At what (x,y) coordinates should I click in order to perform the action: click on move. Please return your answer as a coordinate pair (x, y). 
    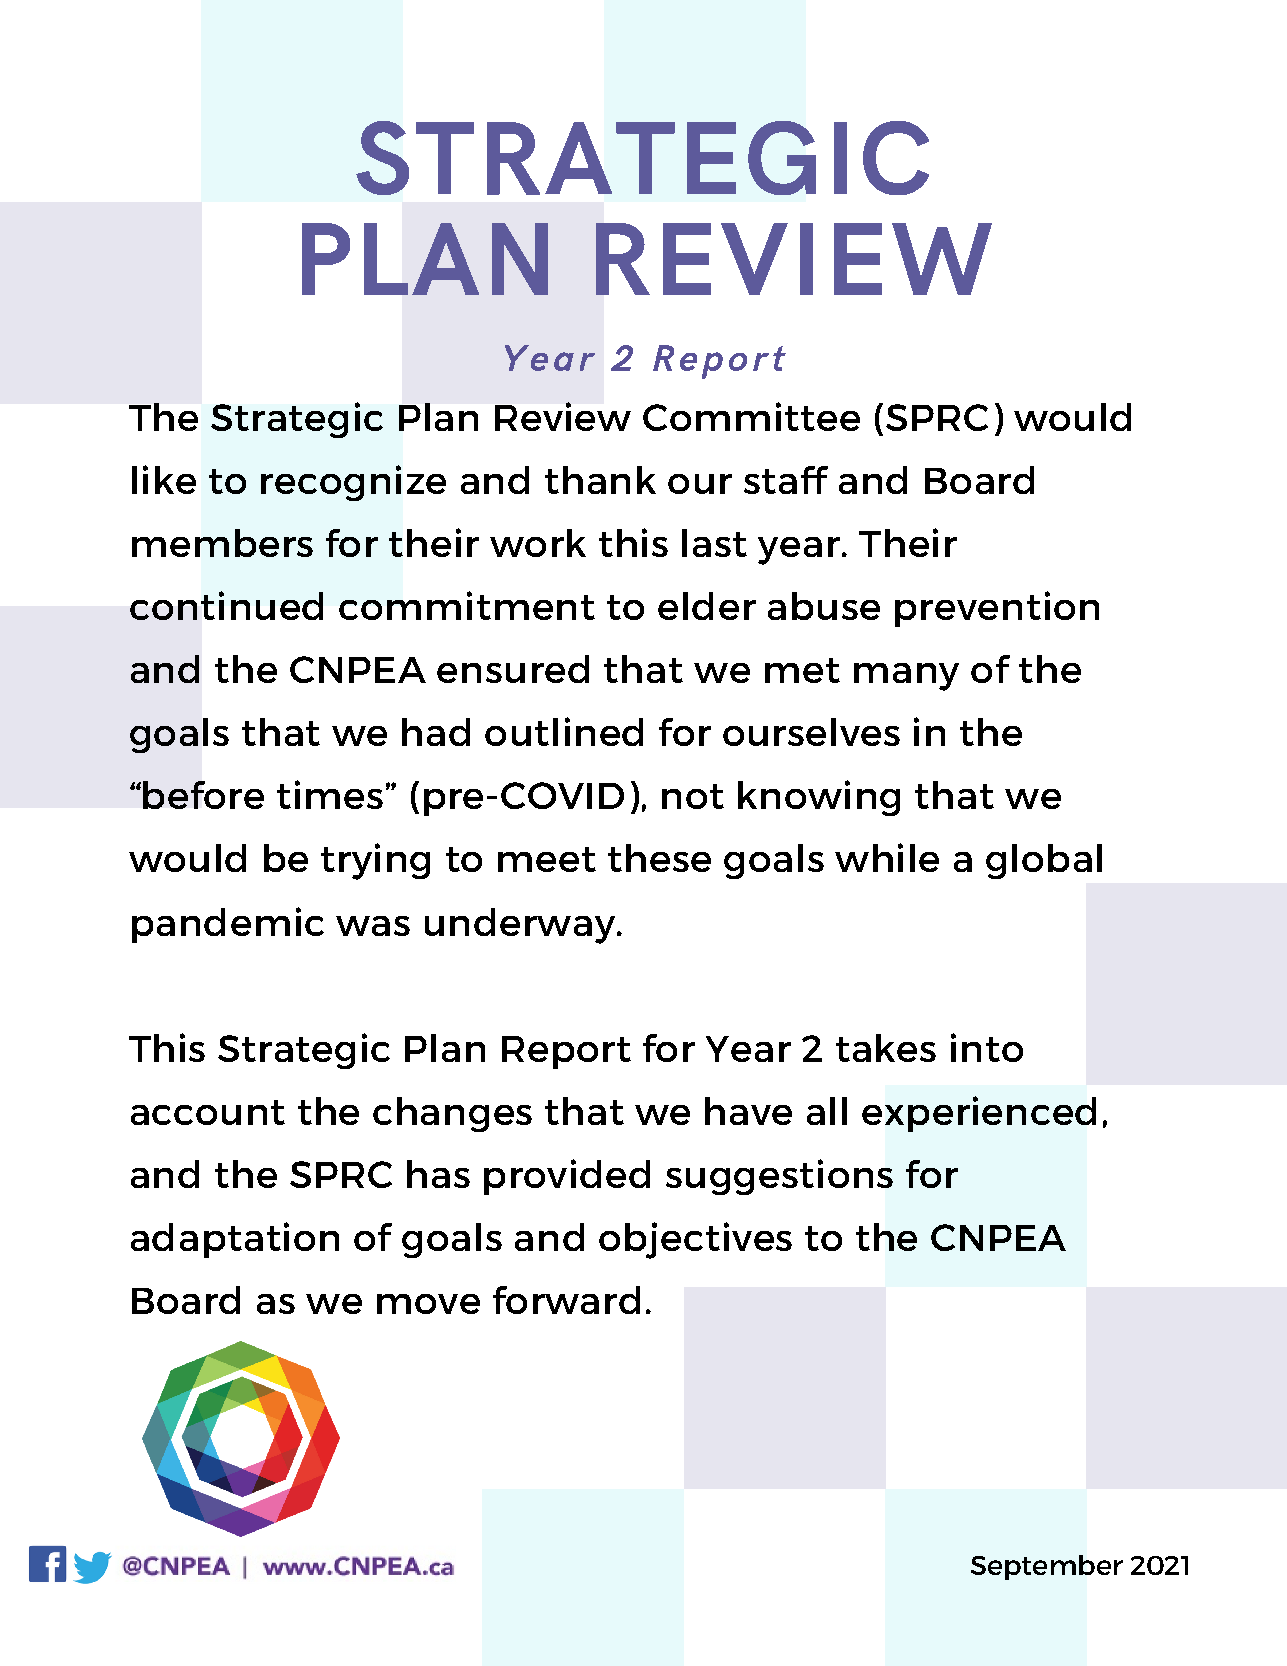
    Looking at the image, I should click on (428, 1304).
